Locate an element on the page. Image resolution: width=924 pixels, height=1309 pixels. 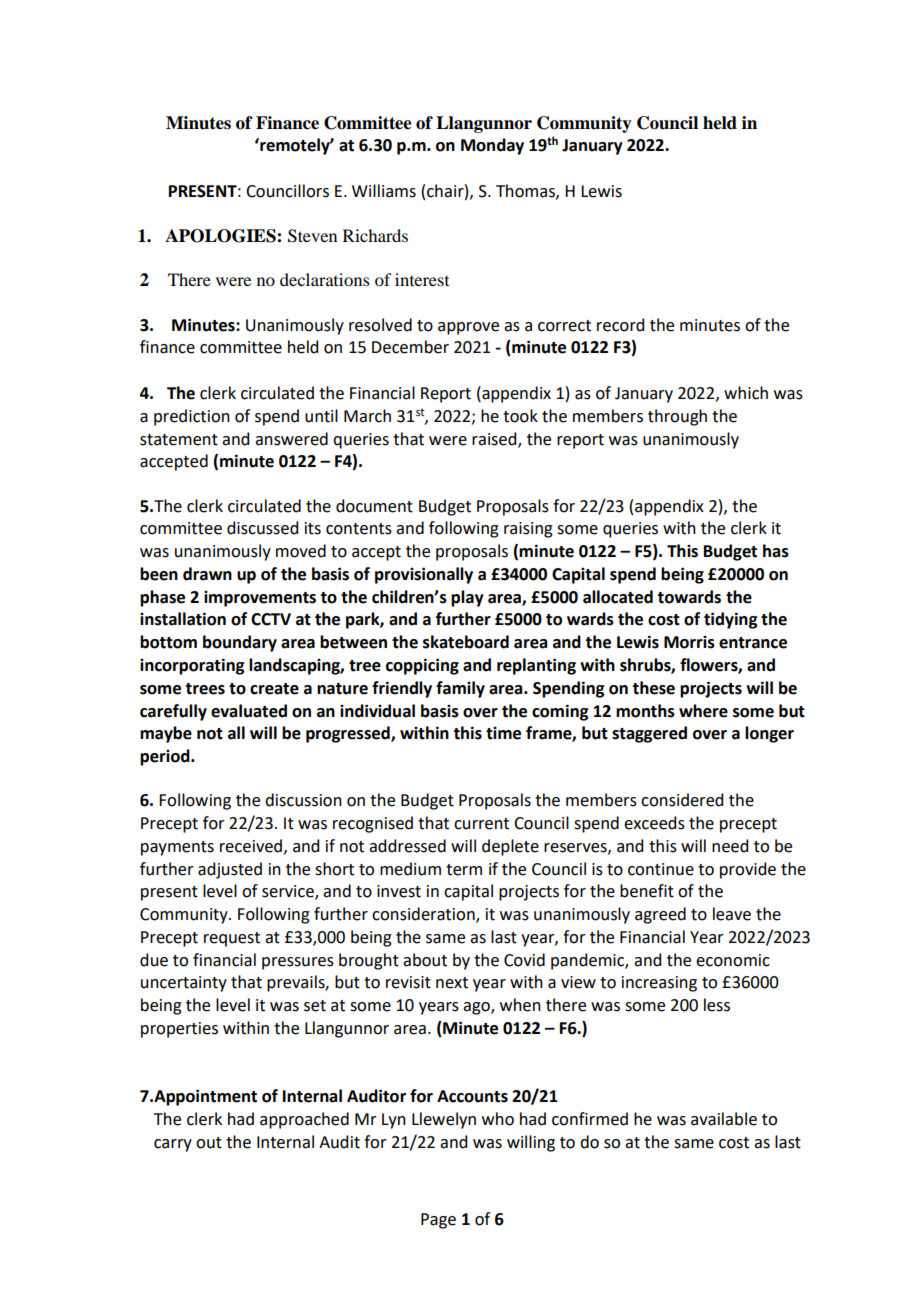
raised is located at coordinates (495, 439).
